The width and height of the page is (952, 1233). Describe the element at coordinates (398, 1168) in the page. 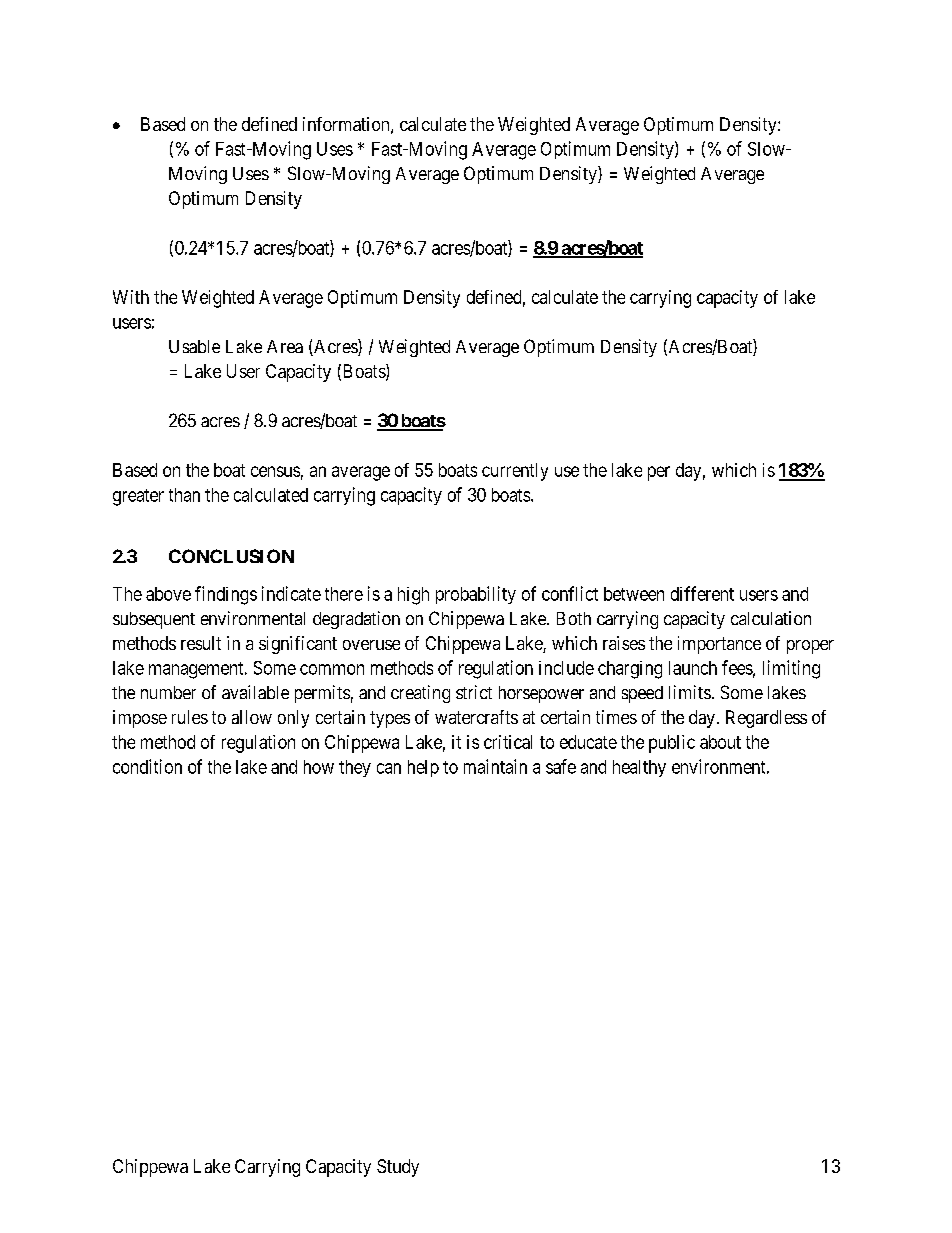

I see `Study` at that location.
